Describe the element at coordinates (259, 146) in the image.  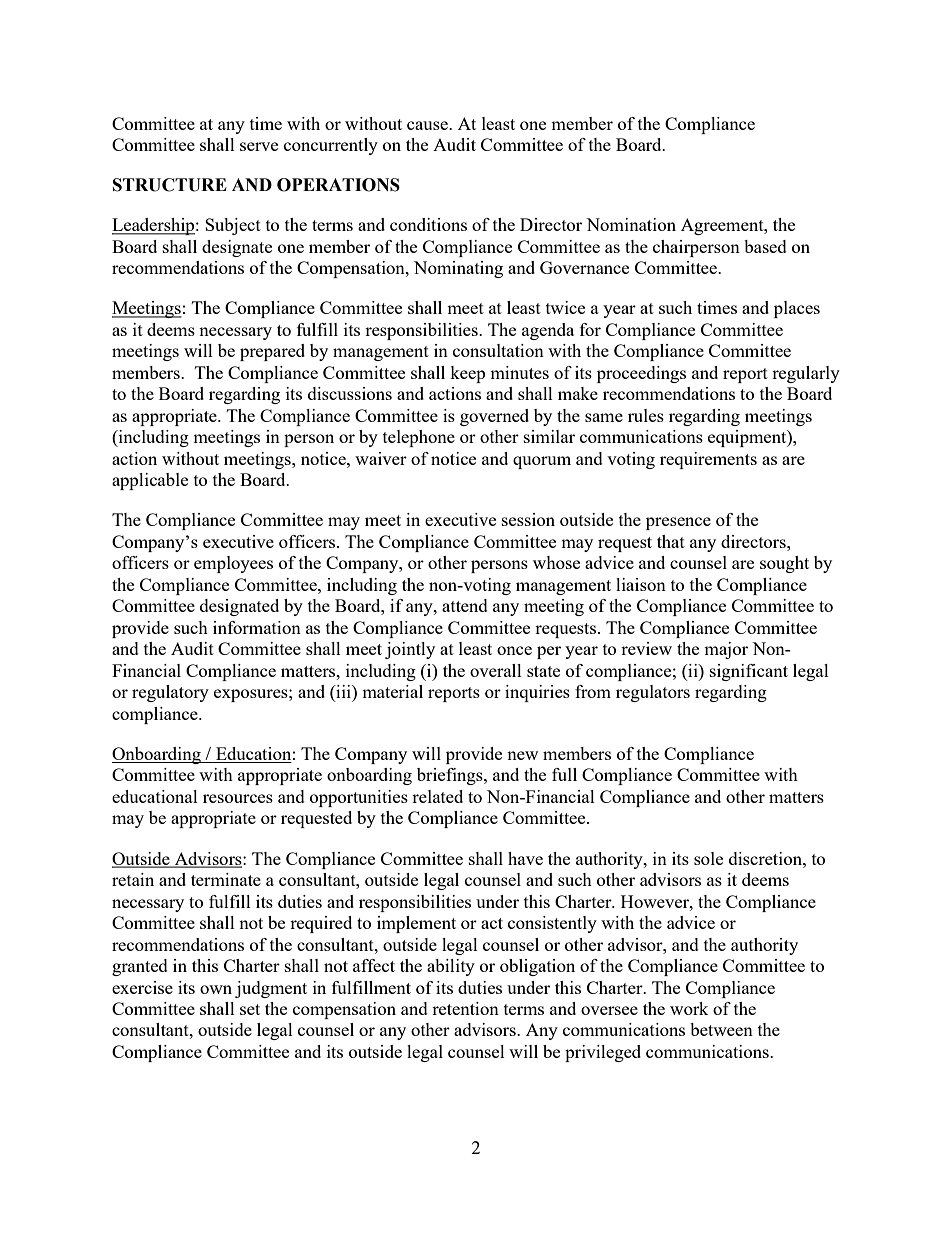
I see `serve` at that location.
